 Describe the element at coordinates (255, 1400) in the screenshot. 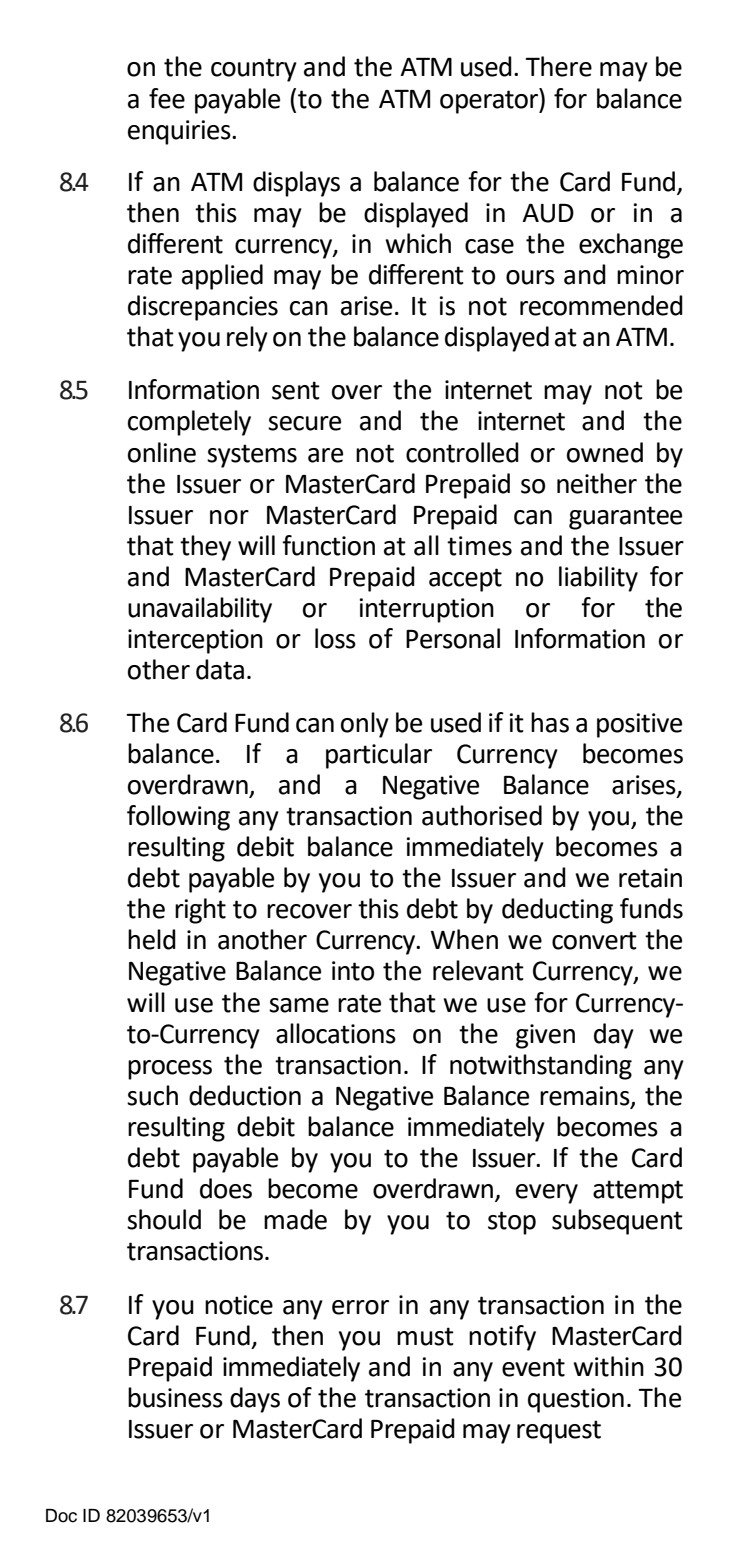

I see `days` at that location.
